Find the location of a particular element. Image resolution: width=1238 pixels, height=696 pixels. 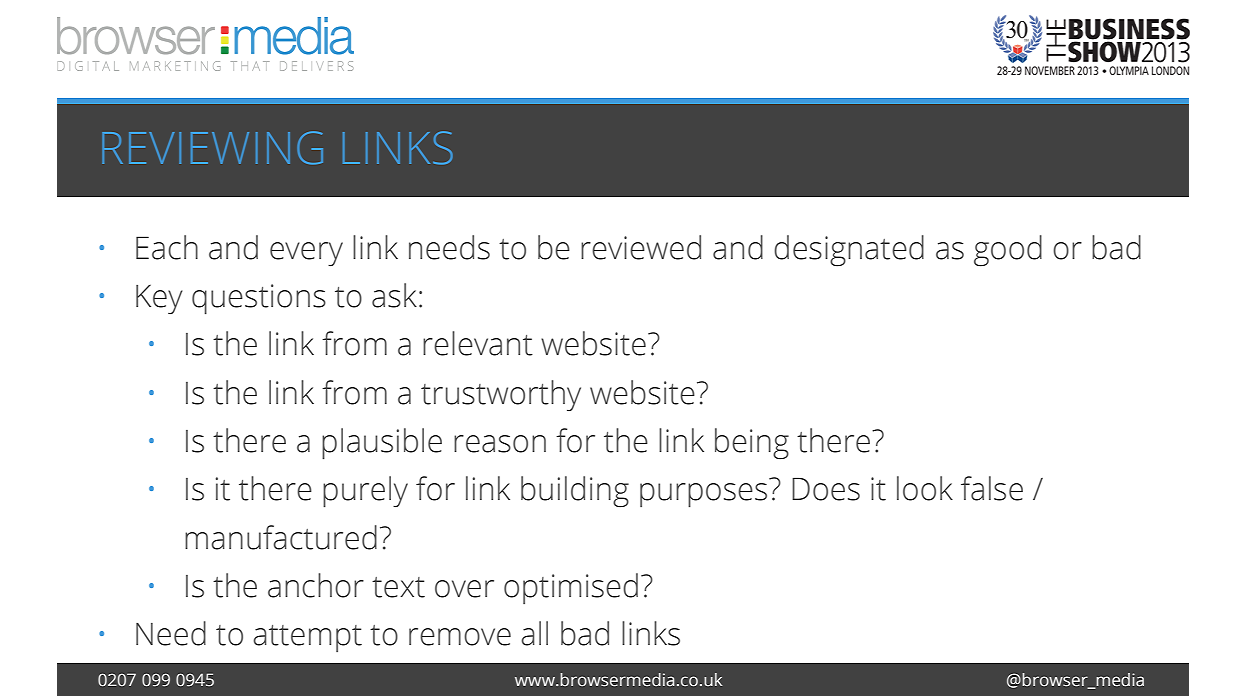

REVIEWING is located at coordinates (212, 148).
